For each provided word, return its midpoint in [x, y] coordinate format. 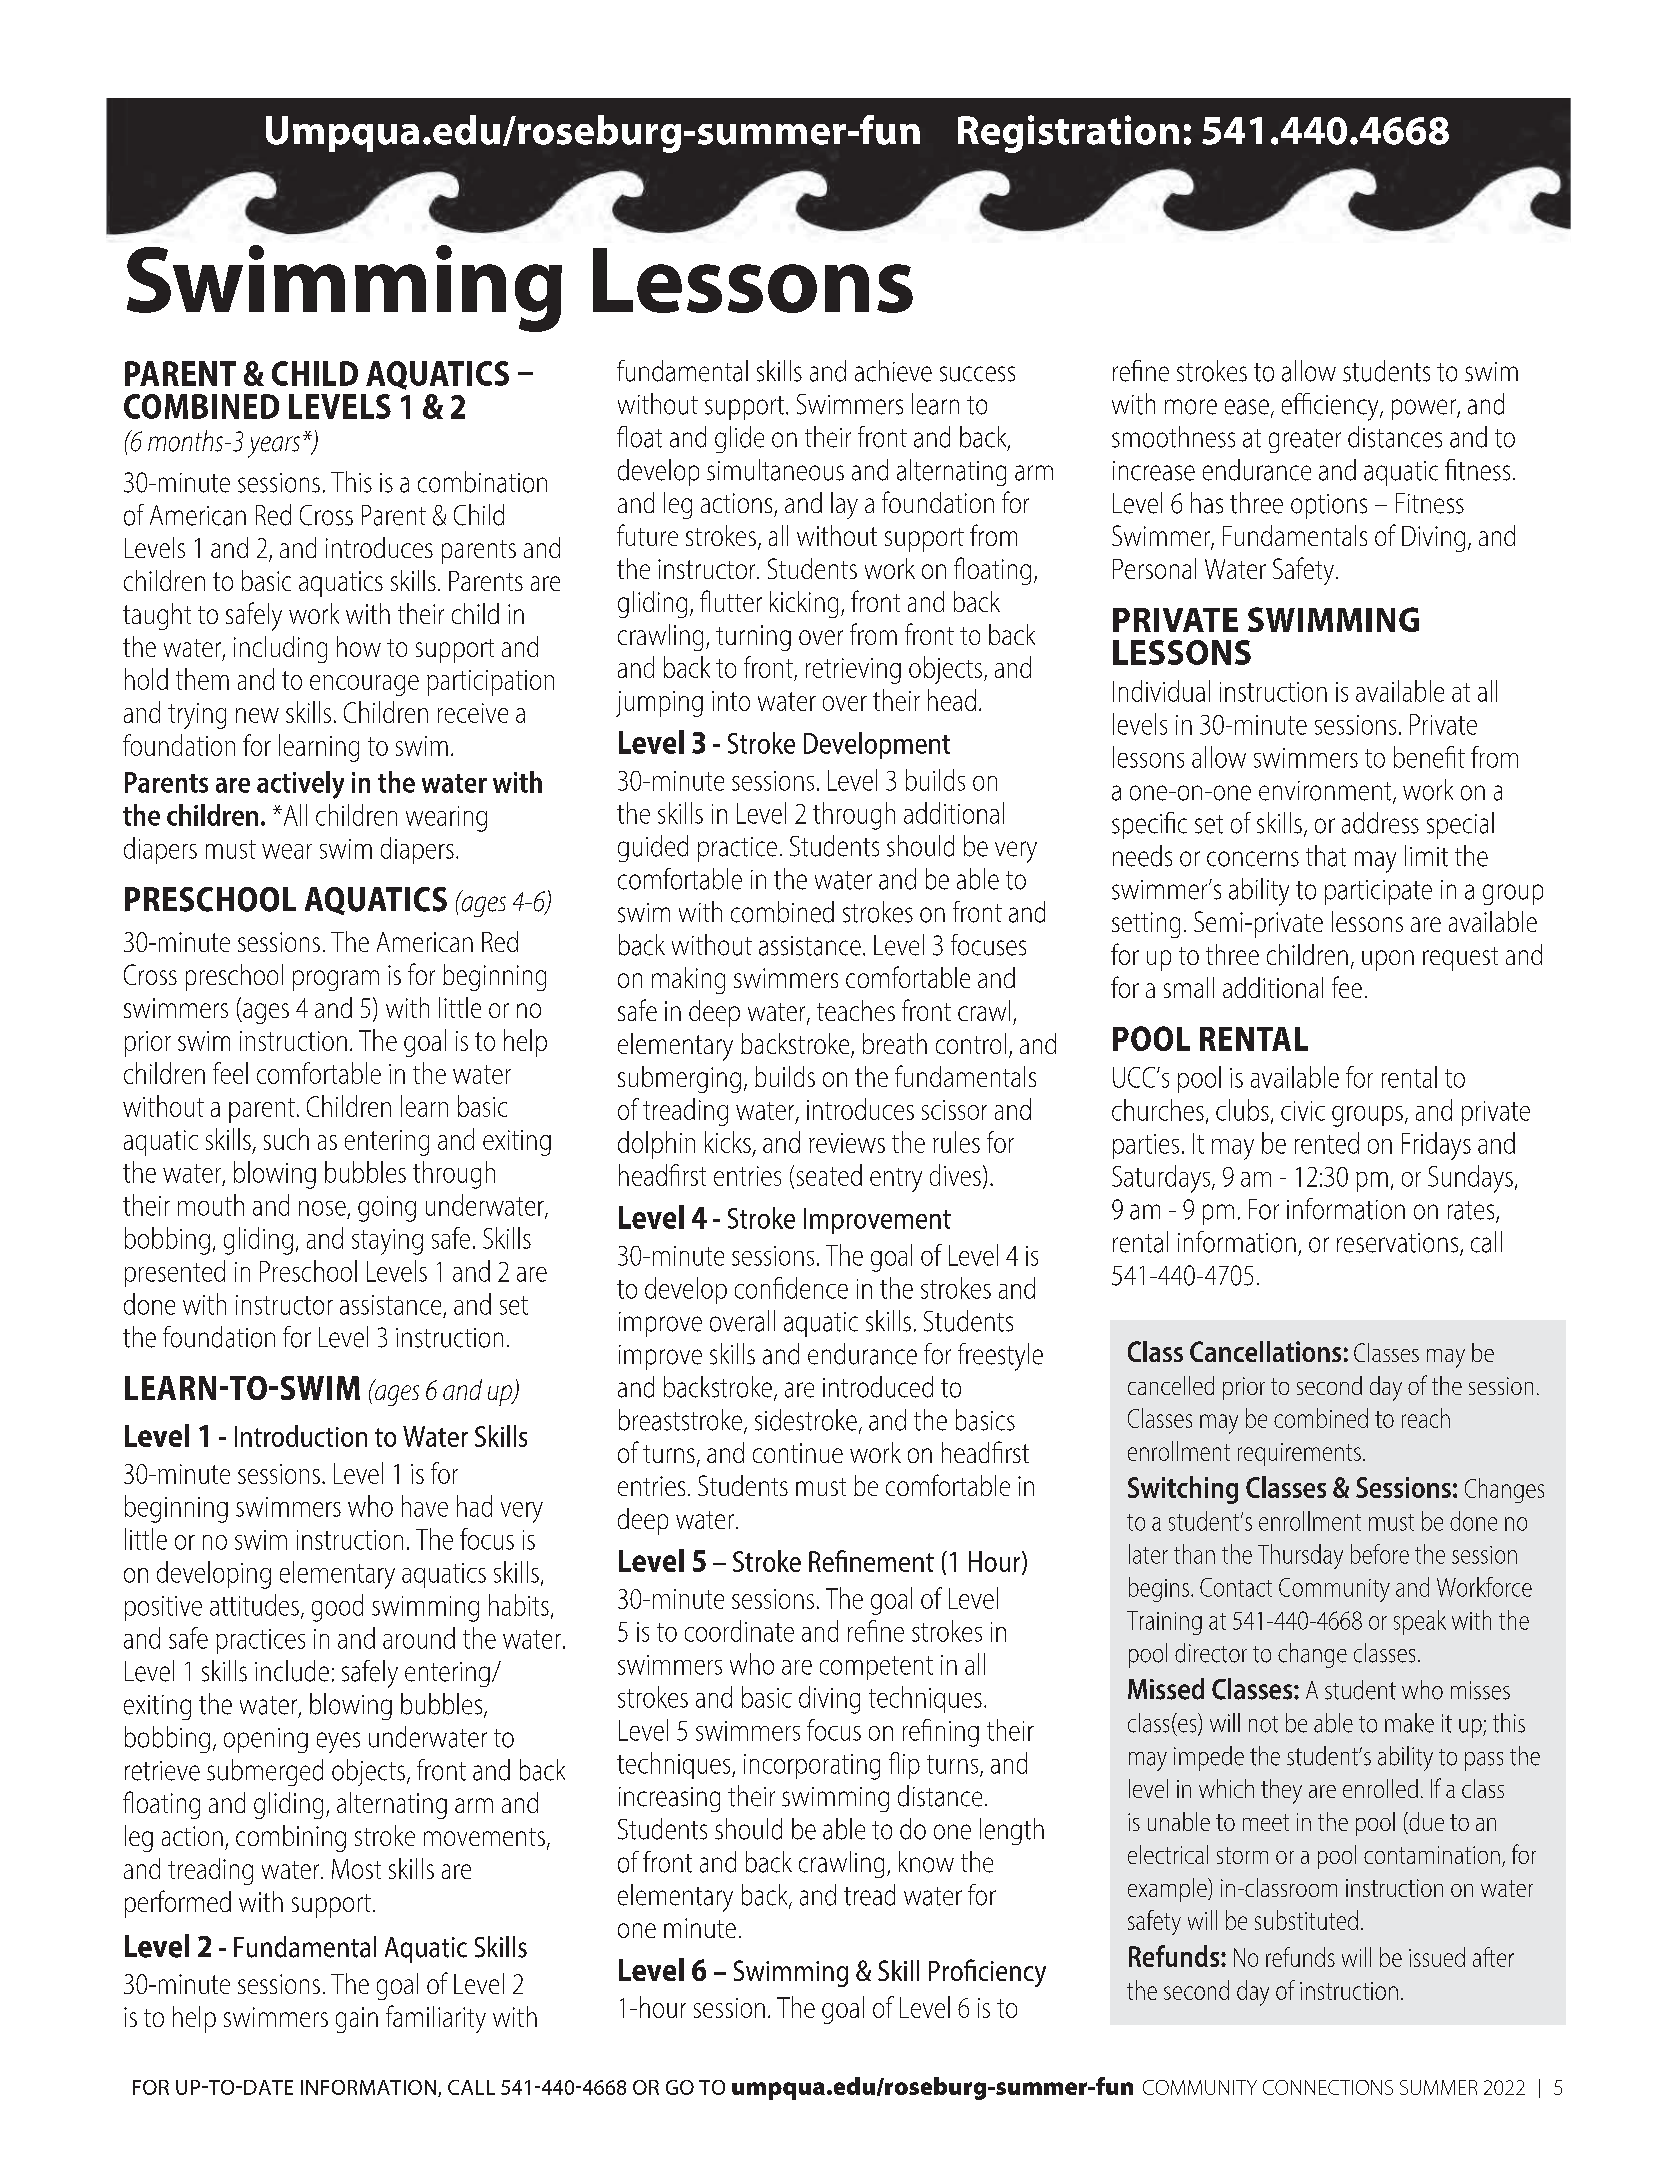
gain [357, 2020]
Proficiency [987, 1973]
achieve [893, 371]
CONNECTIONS [1328, 2087]
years [274, 447]
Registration [1068, 134]
